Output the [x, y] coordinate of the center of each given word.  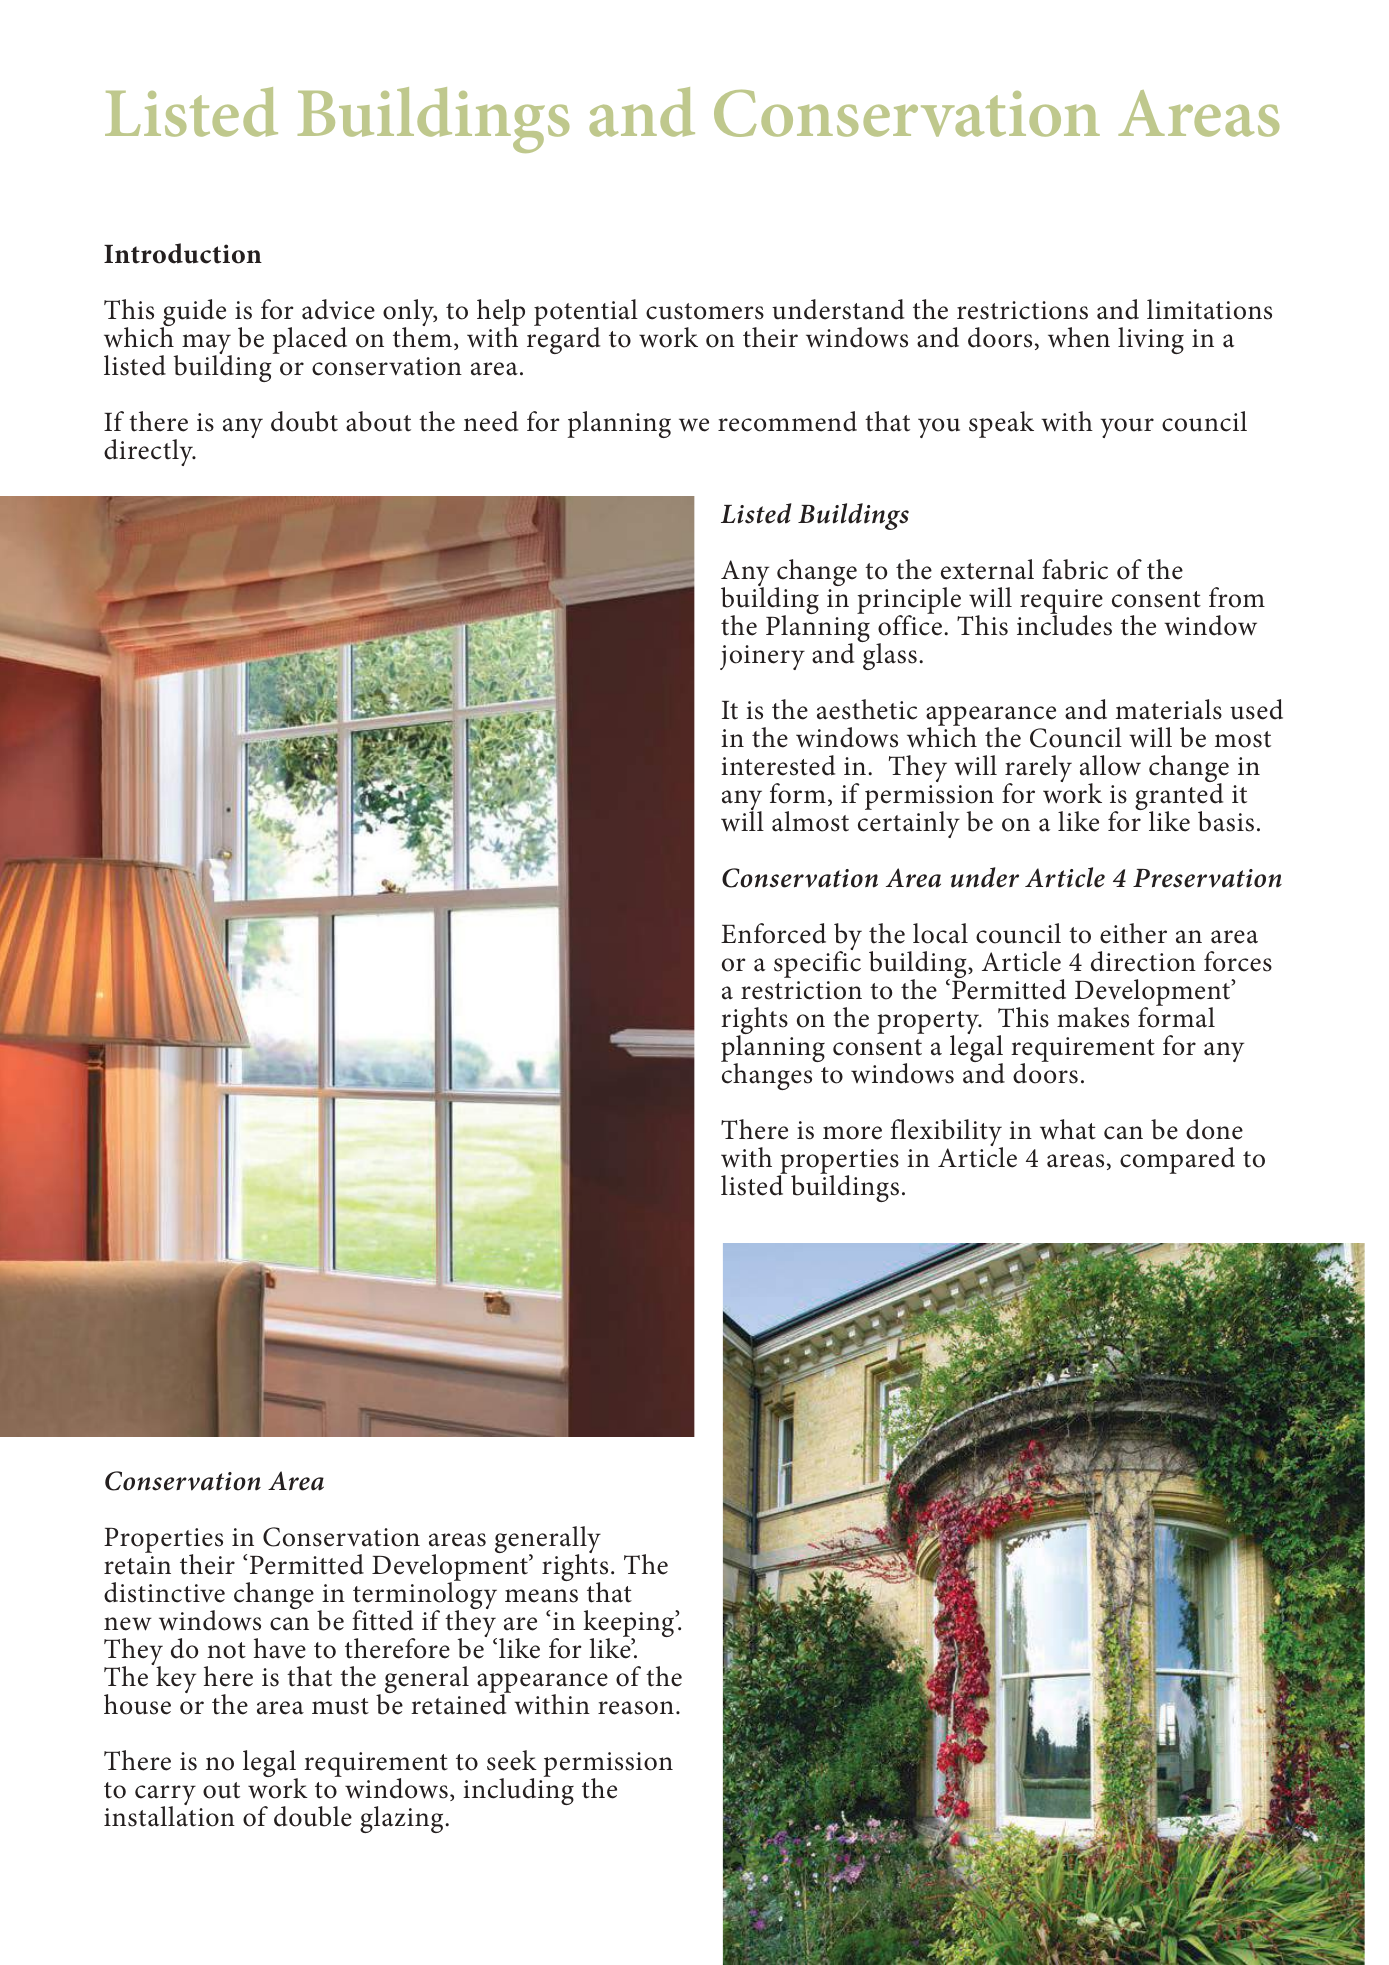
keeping [630, 1625]
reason [636, 1708]
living [1151, 340]
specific [817, 963]
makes [1093, 1017]
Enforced [773, 933]
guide [193, 314]
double [313, 1816]
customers [705, 311]
